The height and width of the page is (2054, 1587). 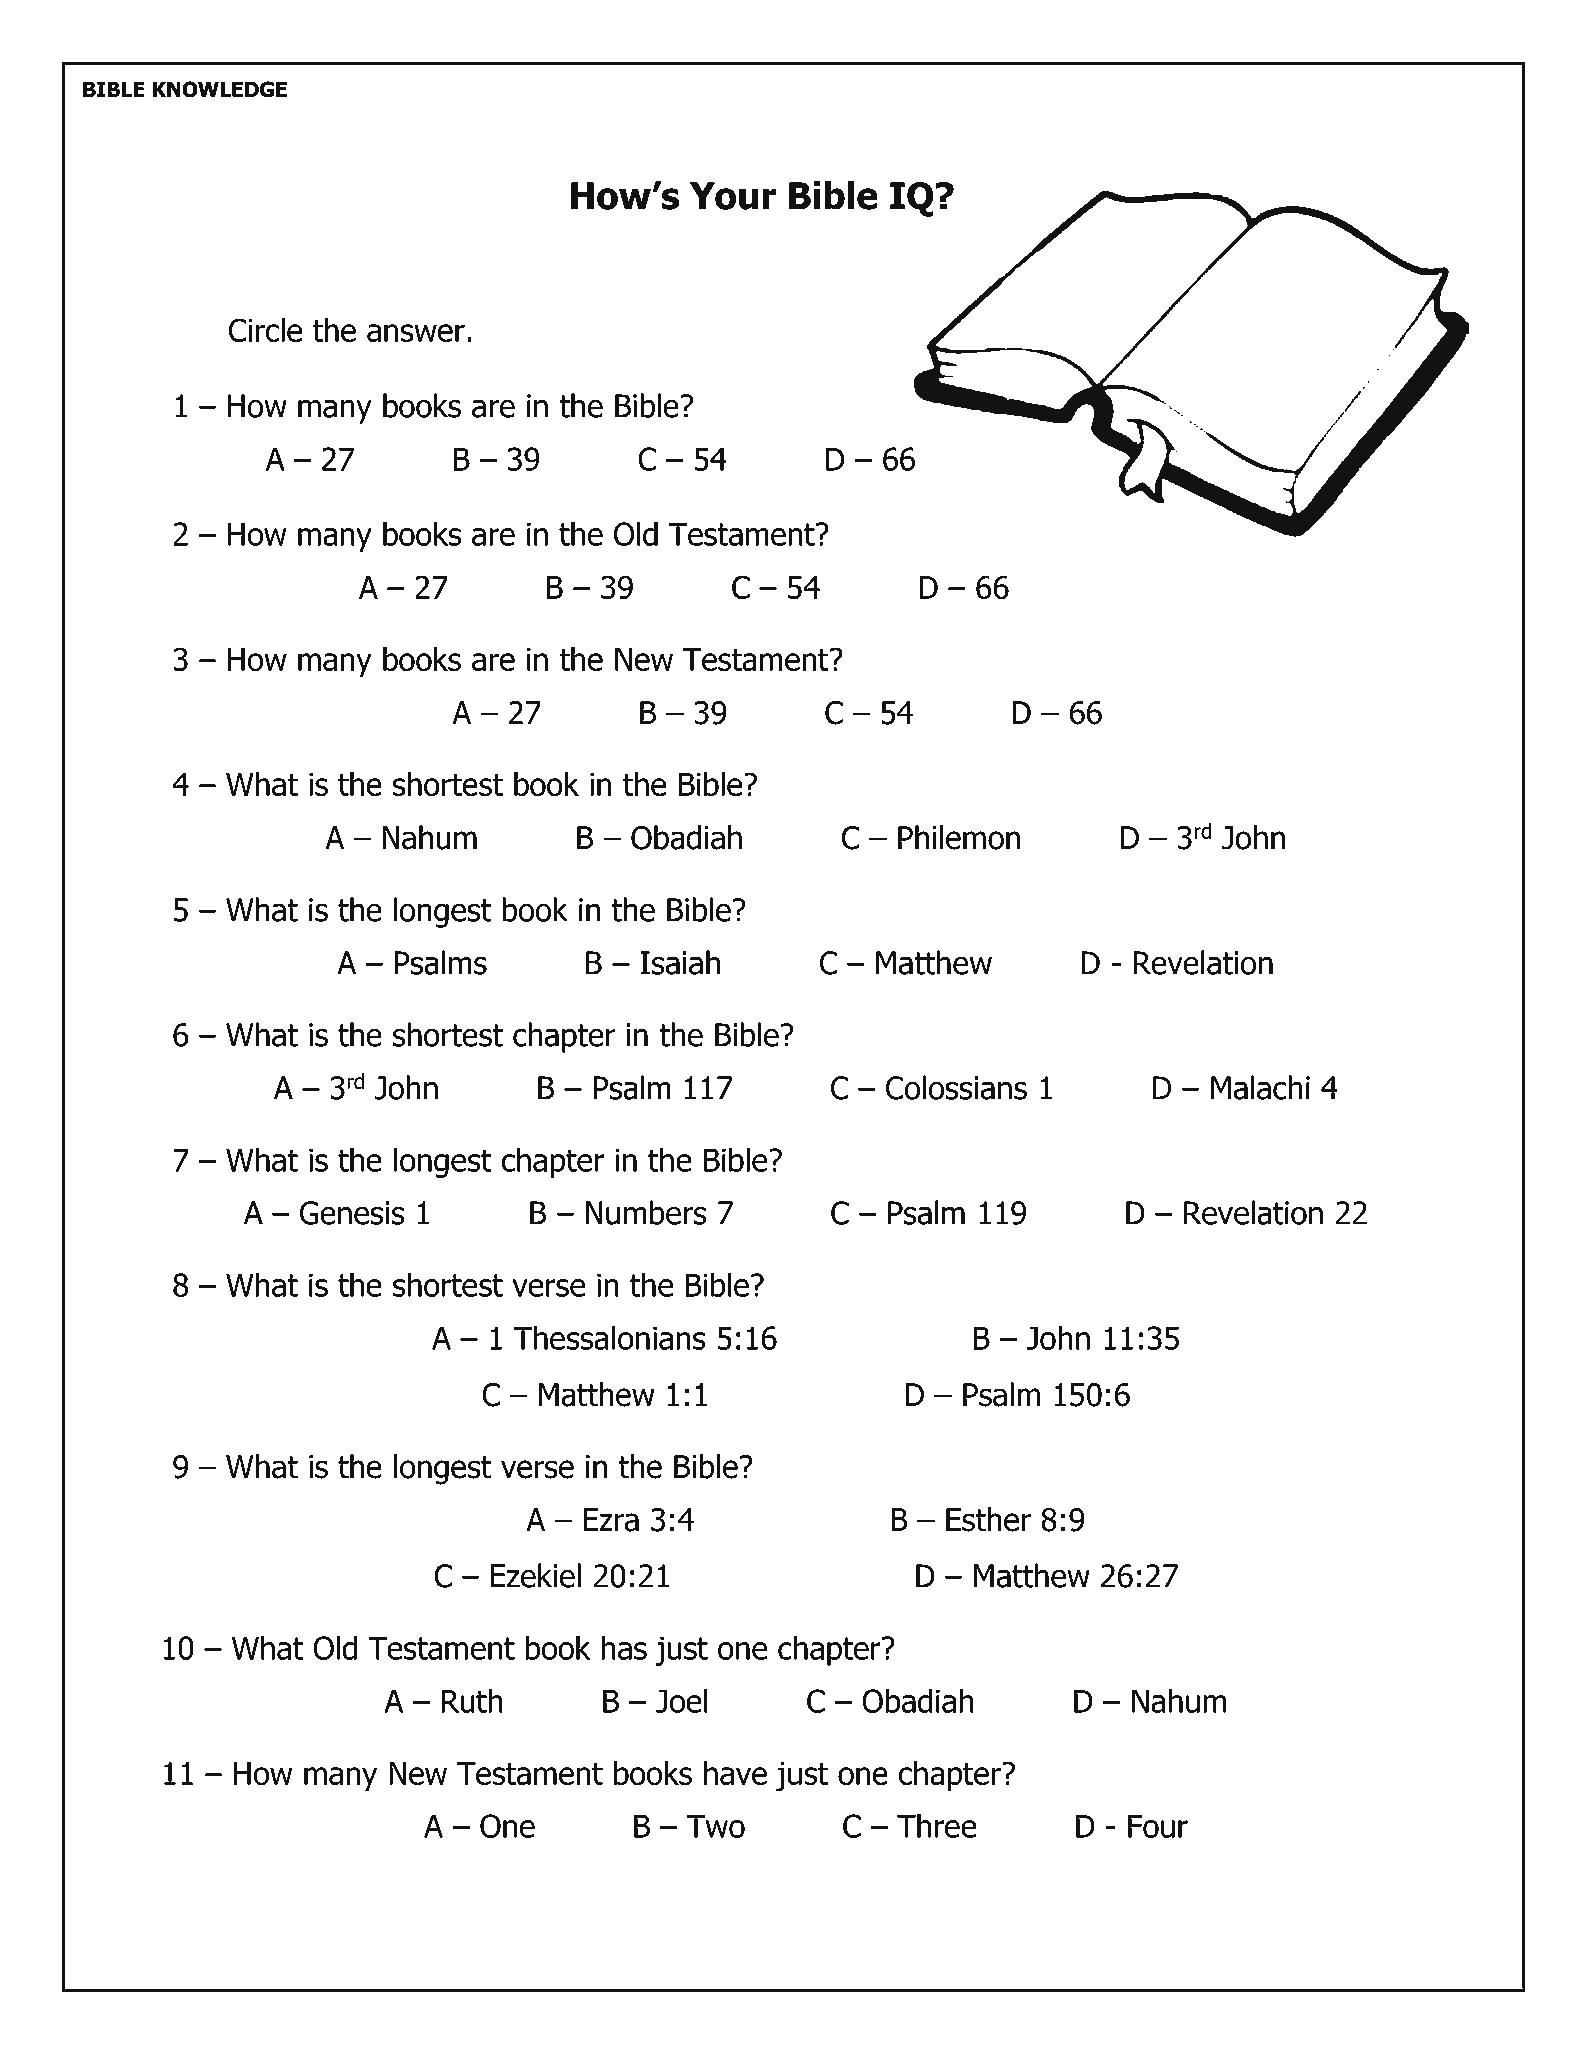 What do you see at coordinates (733, 196) in the page?
I see `Your` at bounding box center [733, 196].
